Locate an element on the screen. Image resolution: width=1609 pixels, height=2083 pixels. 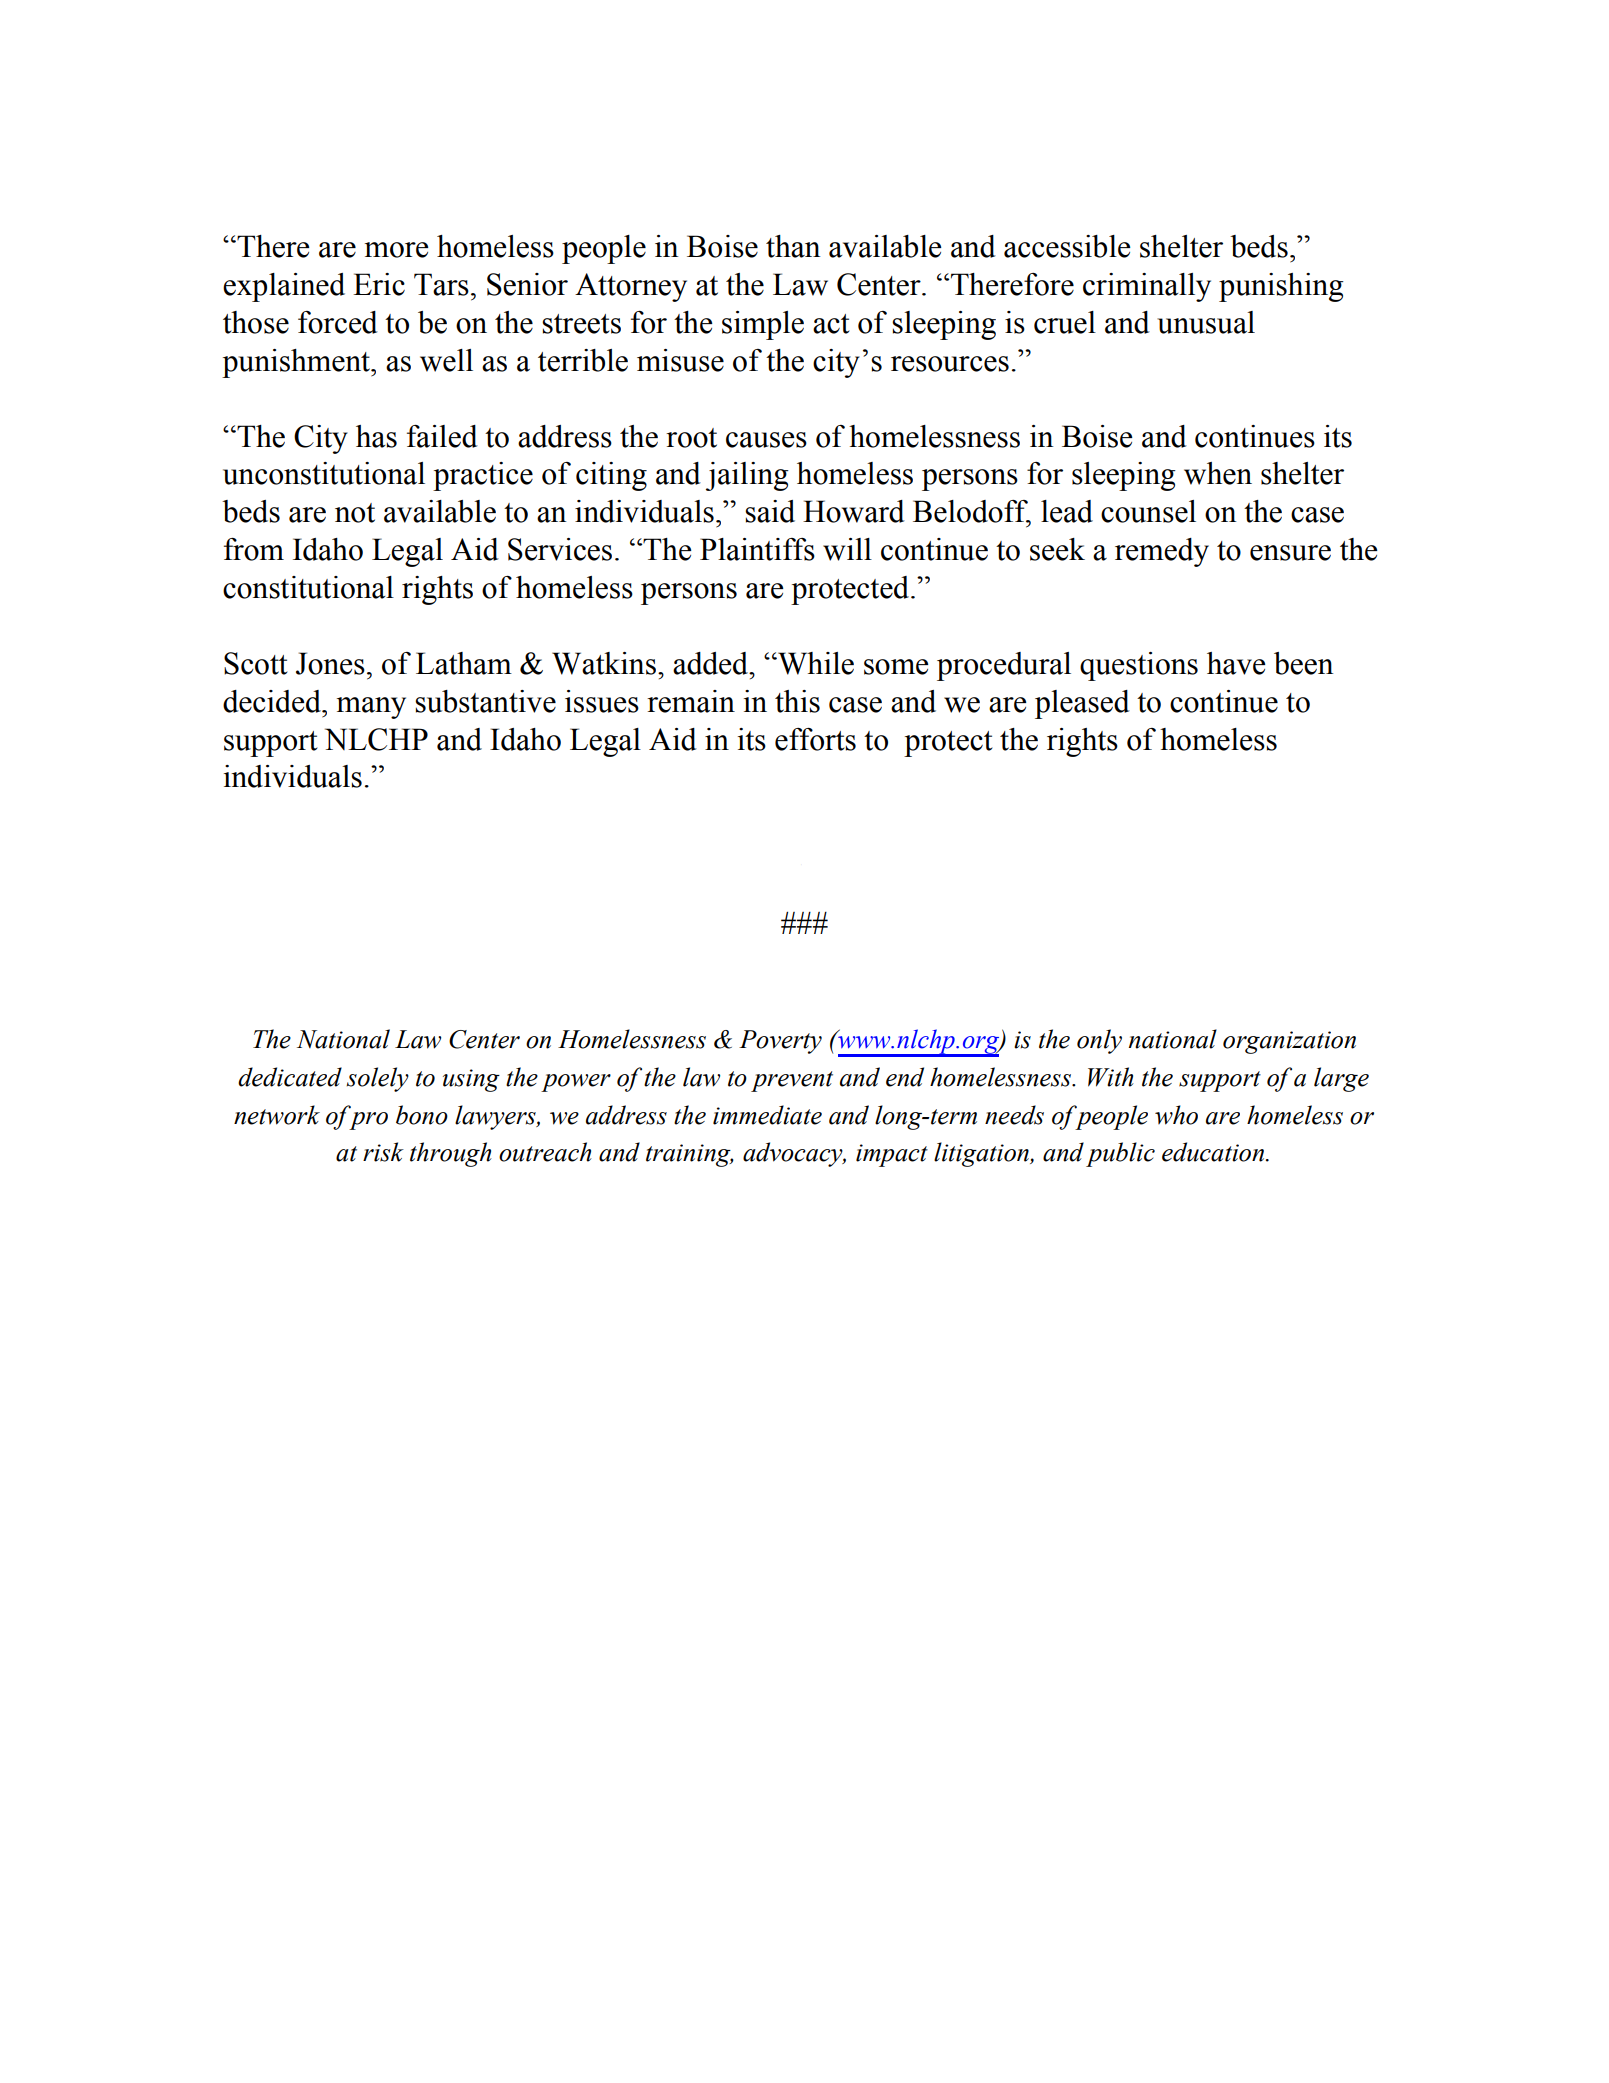
immediate is located at coordinates (767, 1115).
